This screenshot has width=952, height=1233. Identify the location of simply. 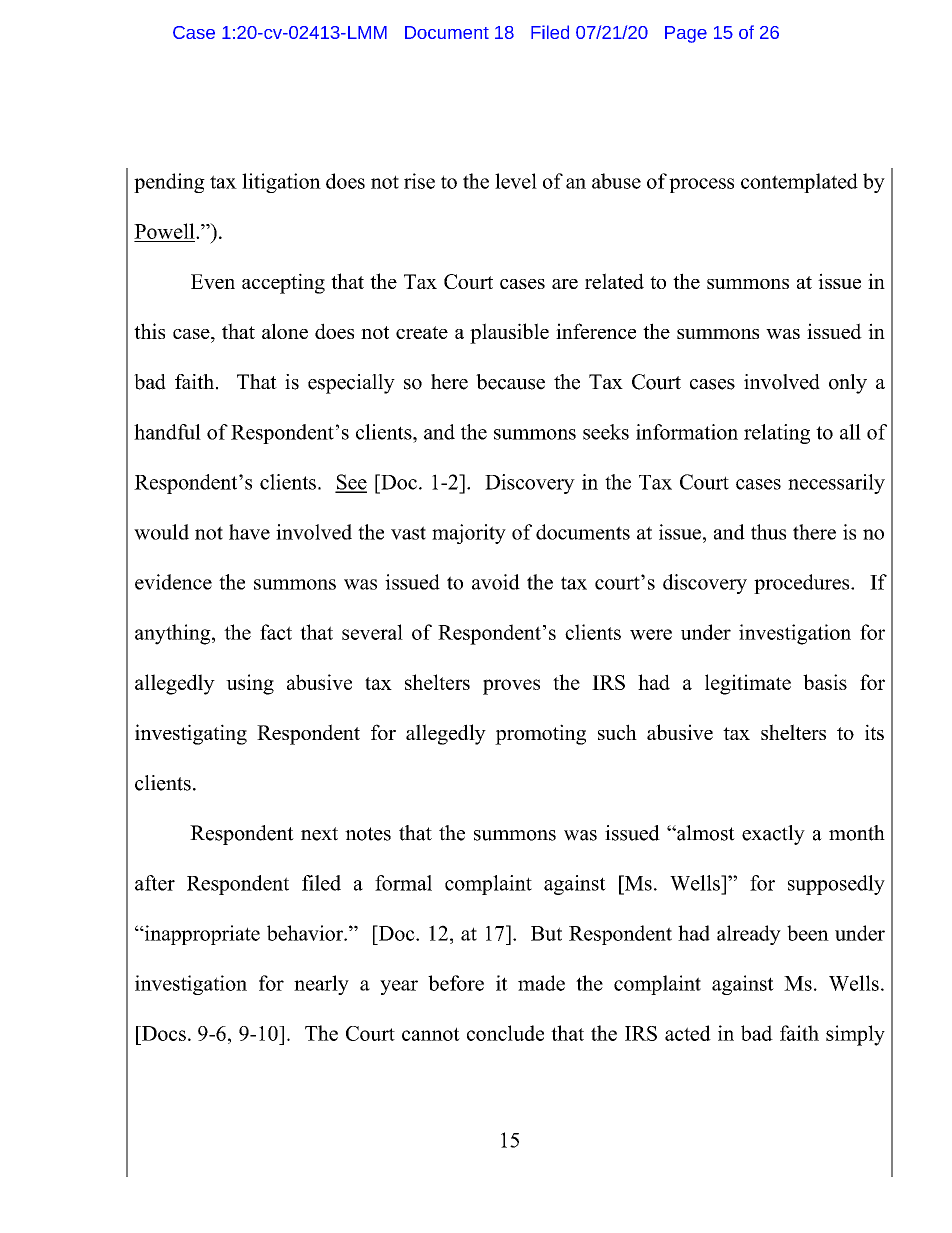
(855, 1035).
